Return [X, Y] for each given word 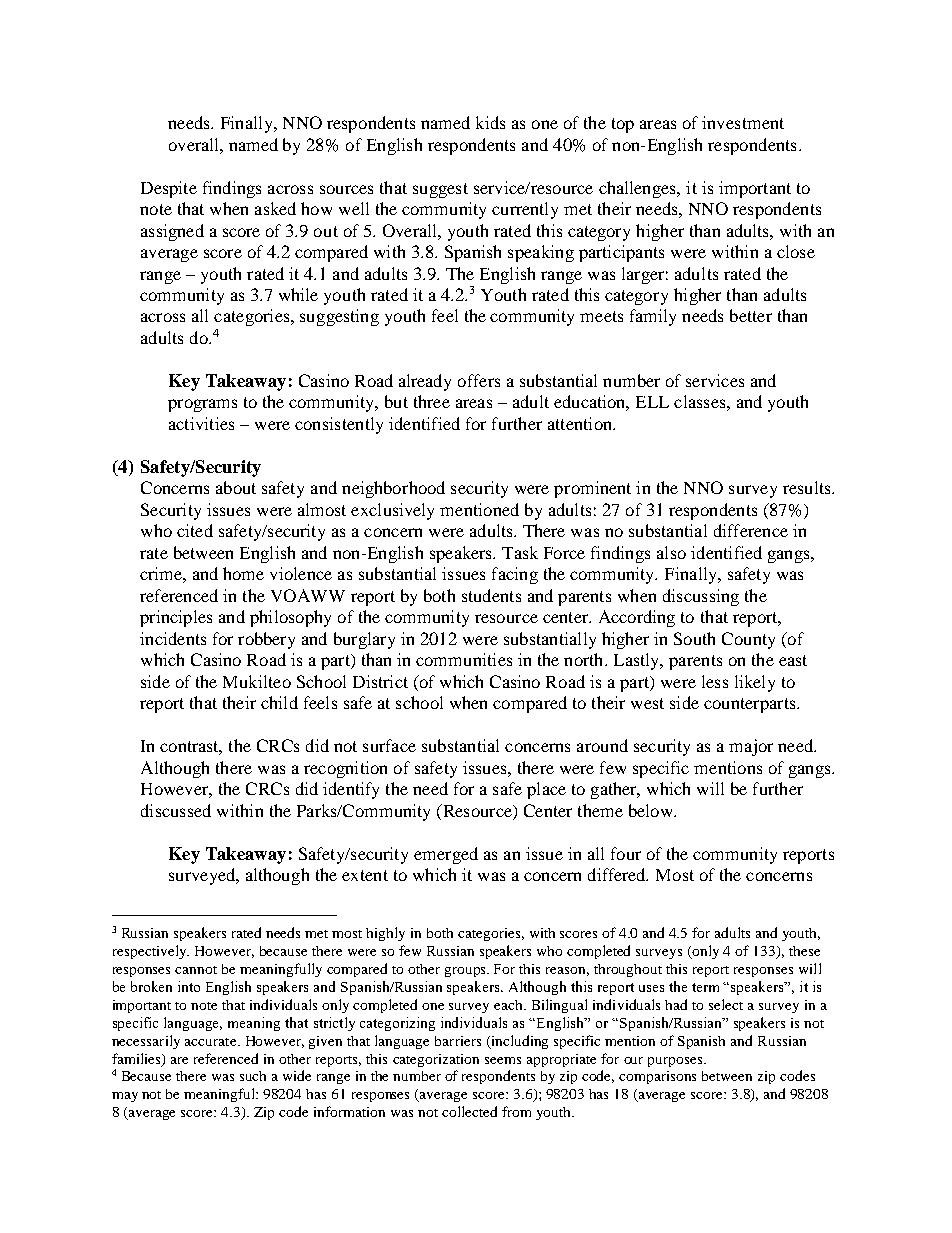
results [808, 487]
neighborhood [393, 489]
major [751, 747]
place [546, 790]
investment [743, 122]
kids [490, 122]
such [253, 1076]
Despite [169, 189]
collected [469, 1111]
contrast [191, 748]
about [236, 487]
